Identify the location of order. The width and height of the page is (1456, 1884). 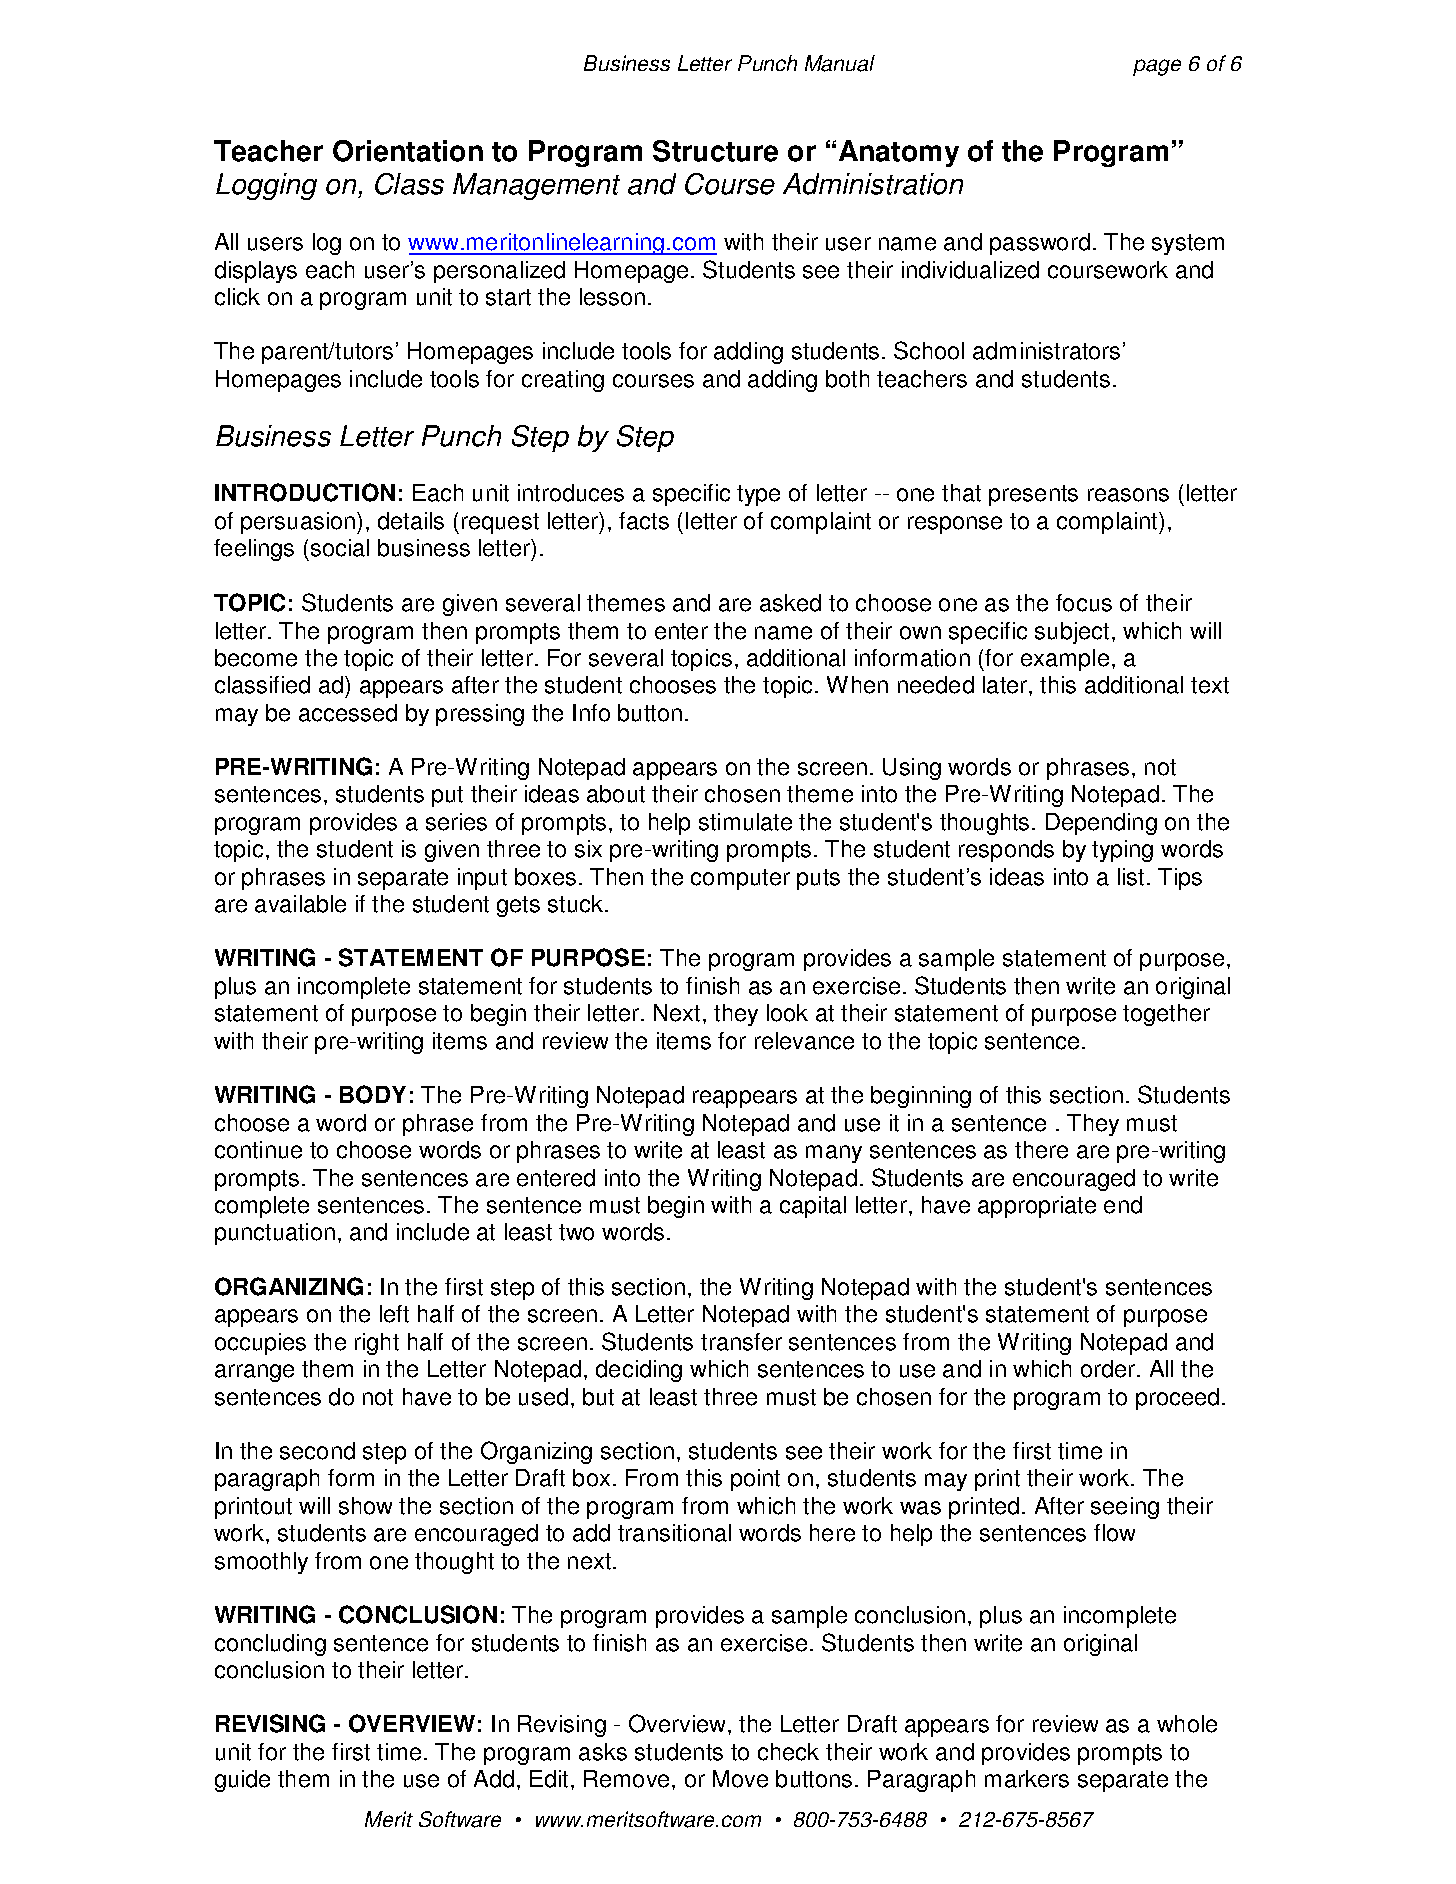
(1109, 1369).
